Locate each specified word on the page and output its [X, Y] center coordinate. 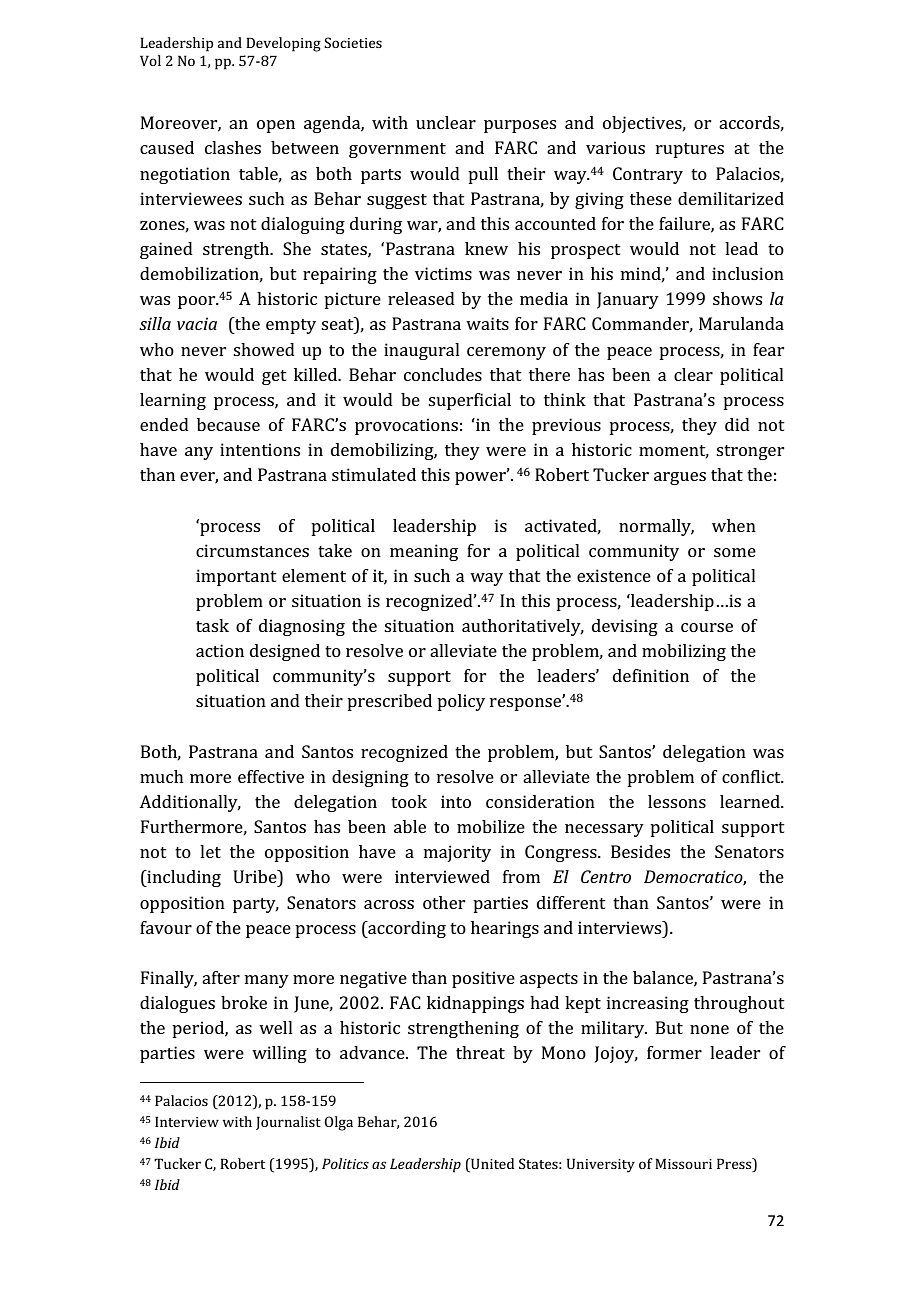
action [220, 650]
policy [461, 702]
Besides [640, 851]
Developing [283, 44]
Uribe [256, 876]
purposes [520, 126]
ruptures [690, 150]
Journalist [288, 1123]
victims [443, 273]
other [444, 902]
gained [166, 250]
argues [680, 478]
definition [651, 675]
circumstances [252, 550]
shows [737, 298]
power [481, 477]
